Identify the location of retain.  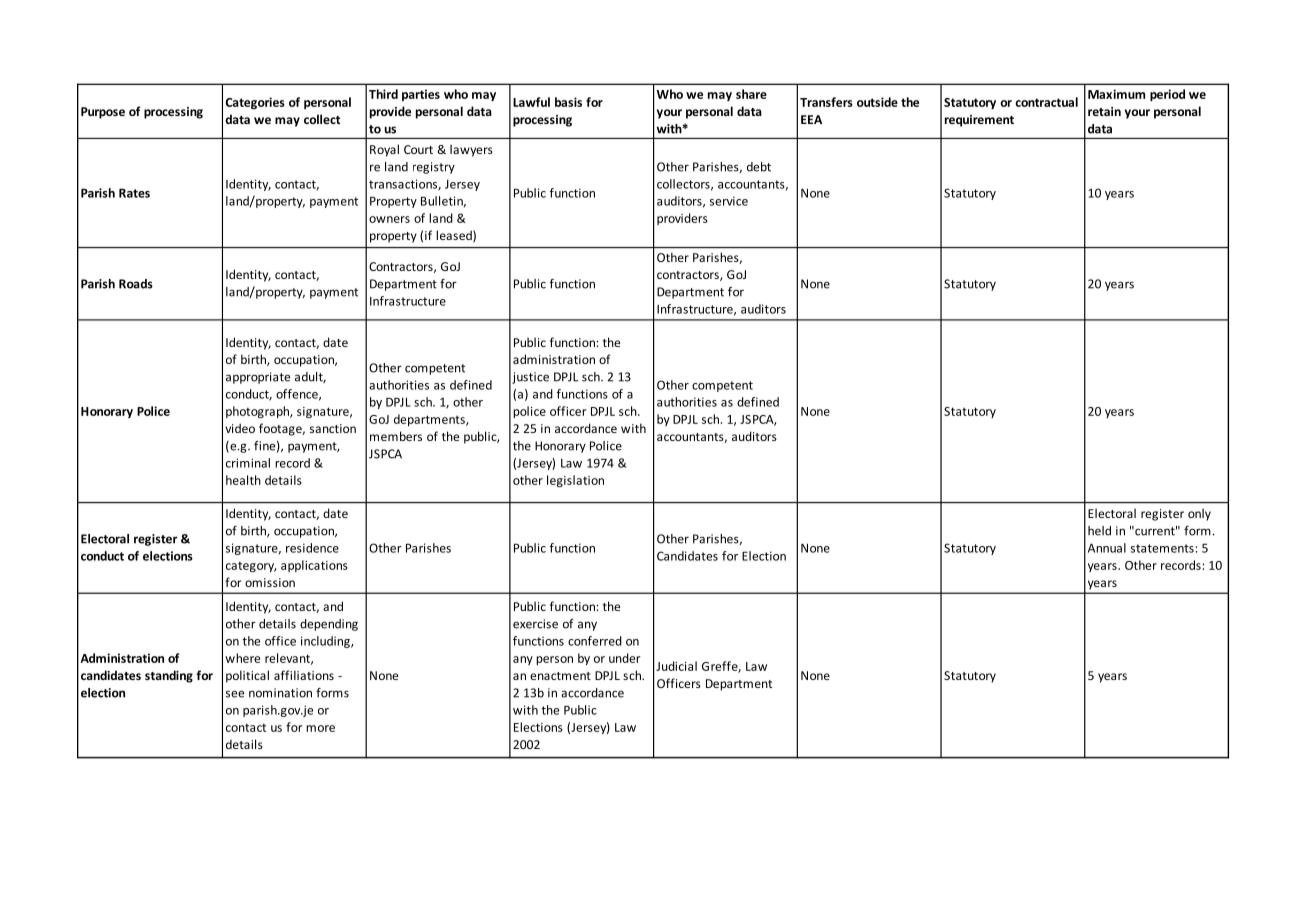
(1104, 111).
